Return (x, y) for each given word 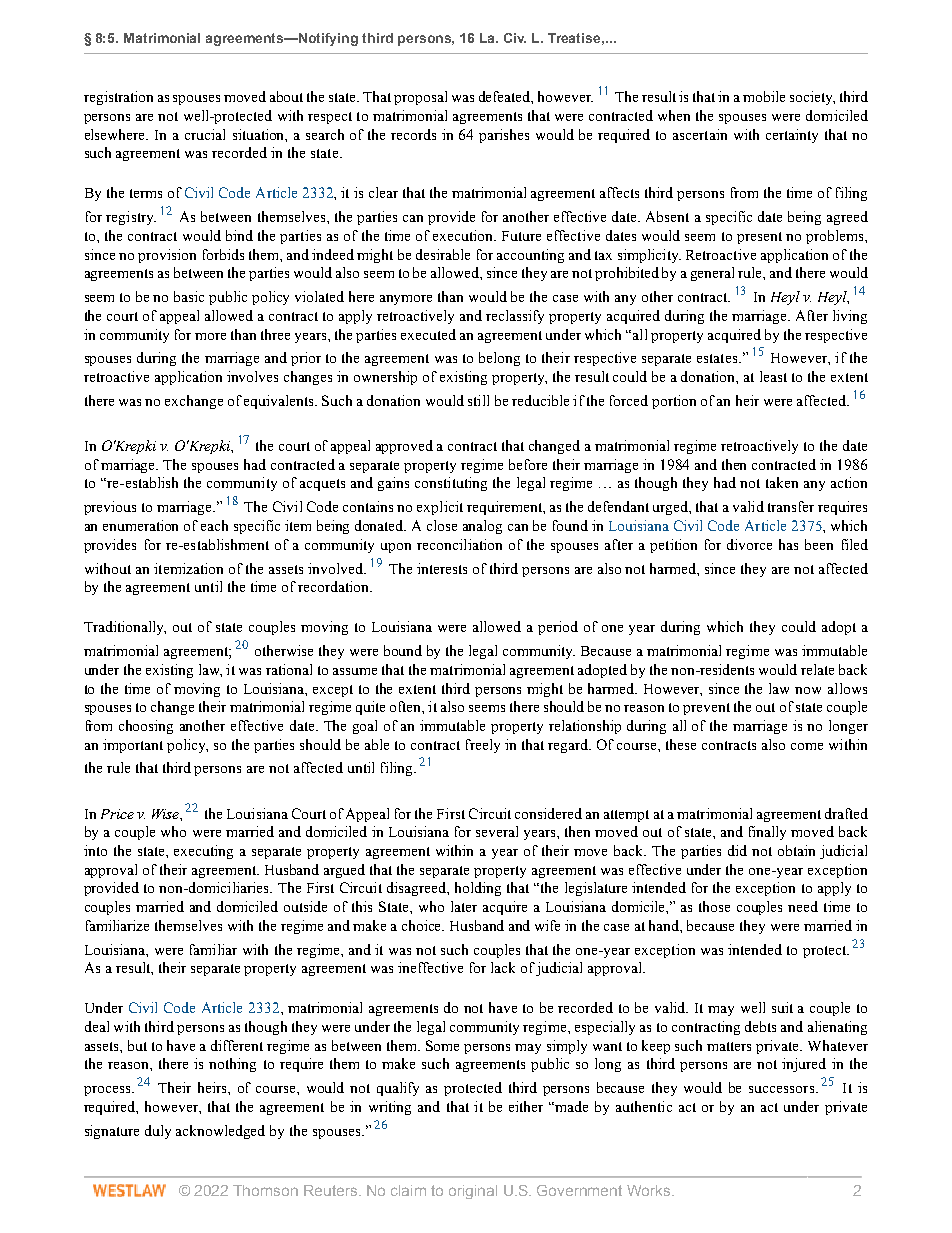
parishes (504, 136)
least (773, 376)
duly (158, 1132)
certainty (792, 136)
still (478, 400)
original (473, 1192)
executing (203, 852)
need (803, 906)
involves (252, 376)
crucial (205, 134)
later (464, 906)
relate (817, 669)
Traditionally (125, 628)
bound (403, 650)
